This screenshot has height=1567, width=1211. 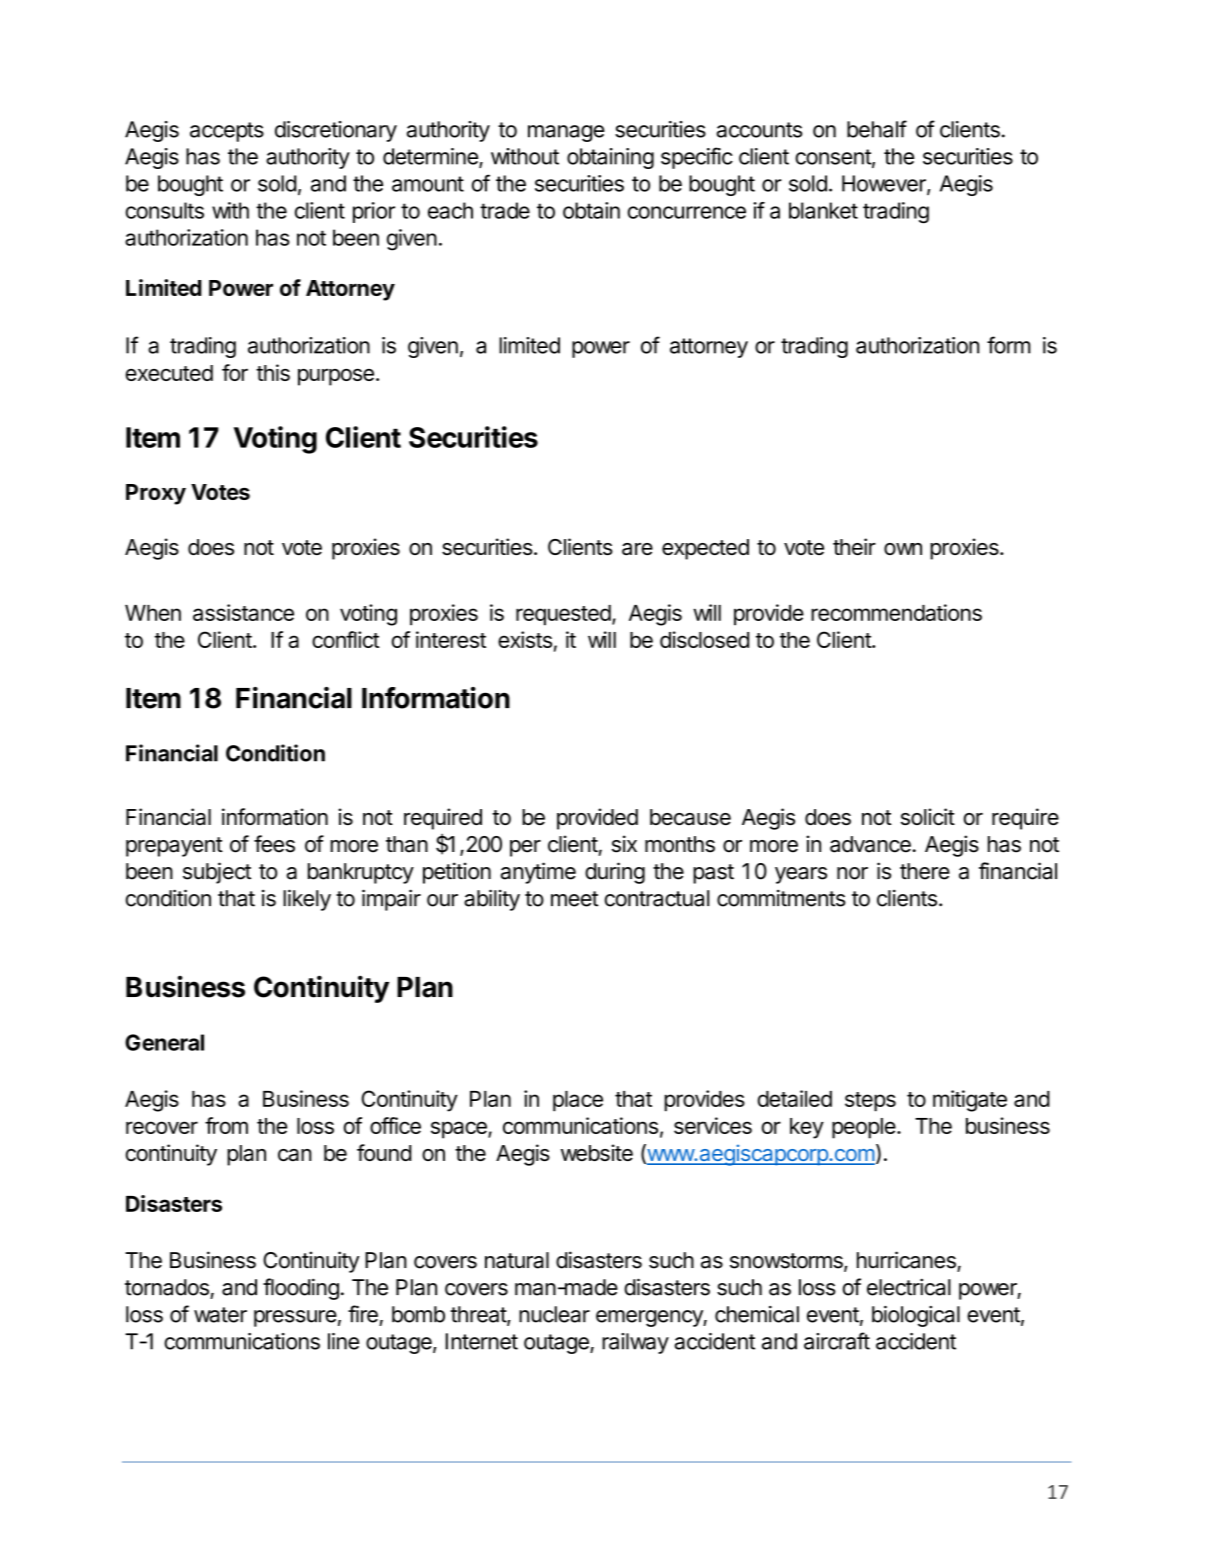 What do you see at coordinates (274, 844) in the screenshot?
I see `fees` at bounding box center [274, 844].
